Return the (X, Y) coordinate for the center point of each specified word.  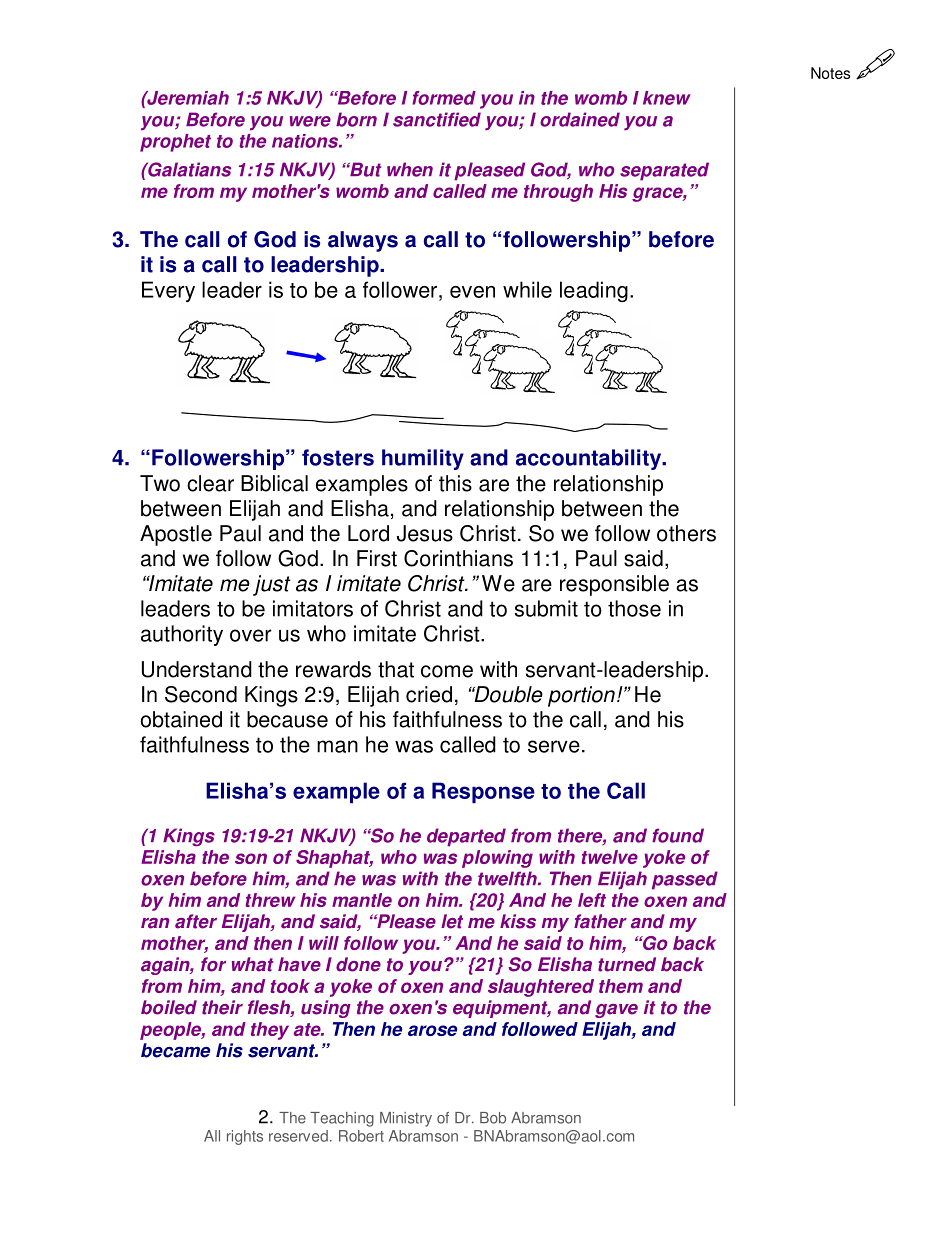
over (251, 635)
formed (444, 98)
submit (546, 608)
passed (685, 880)
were (310, 121)
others (686, 533)
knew (667, 98)
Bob (493, 1118)
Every (168, 291)
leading (594, 291)
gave (616, 1011)
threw (270, 900)
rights (245, 1137)
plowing (497, 859)
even (472, 292)
